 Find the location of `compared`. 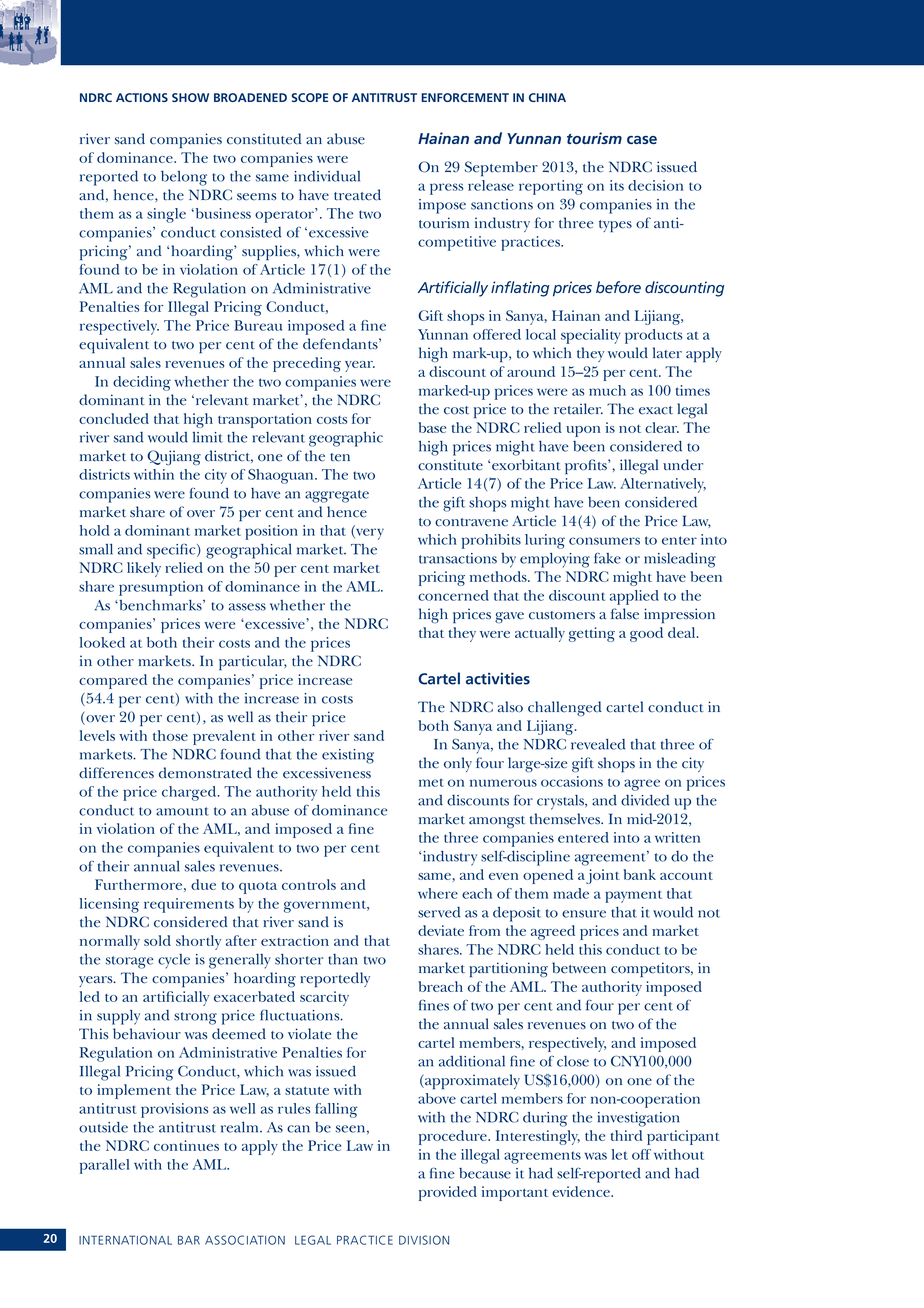

compared is located at coordinates (113, 681).
